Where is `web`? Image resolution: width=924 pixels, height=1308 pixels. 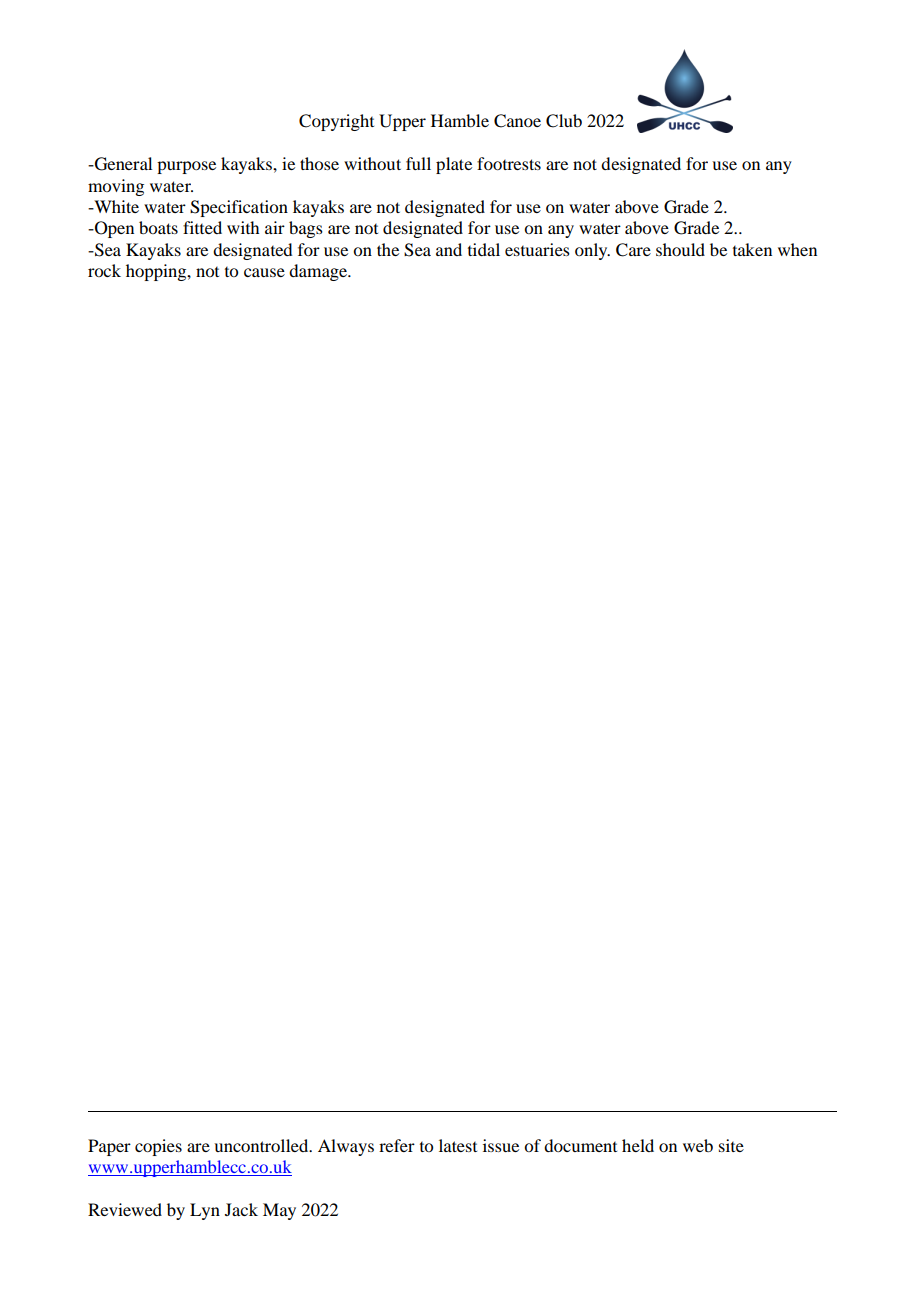
web is located at coordinates (698, 1145).
